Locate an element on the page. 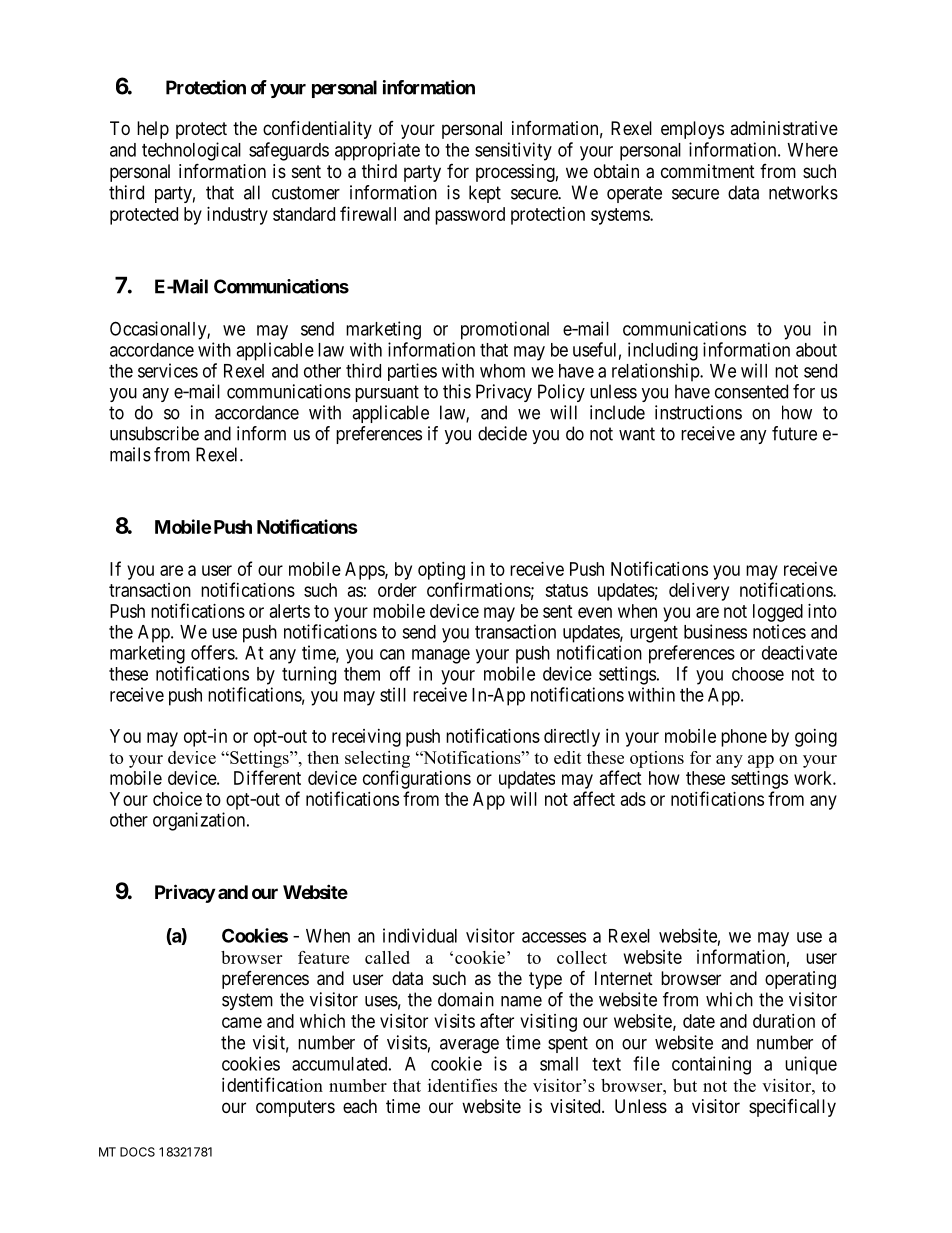  configurations is located at coordinates (417, 779).
